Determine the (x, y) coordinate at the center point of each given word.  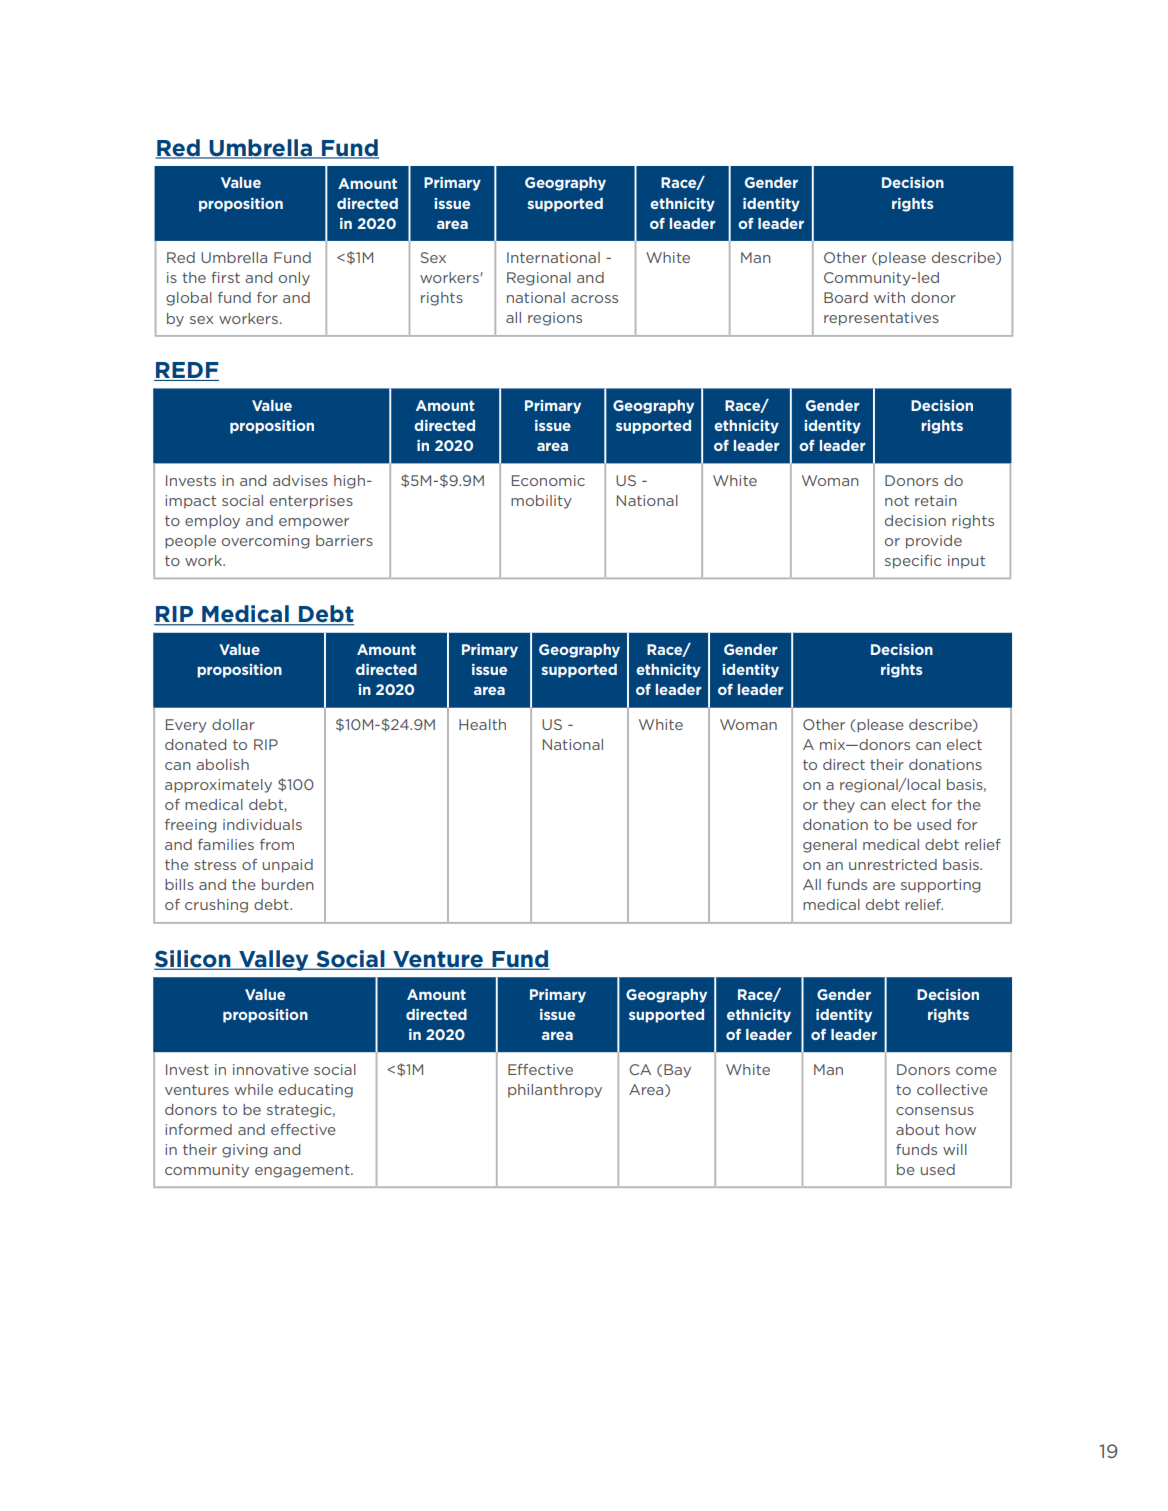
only (294, 279)
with (889, 297)
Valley (274, 960)
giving (244, 1151)
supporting (940, 886)
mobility (541, 502)
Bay (677, 1071)
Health (482, 724)
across (594, 299)
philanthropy (555, 1091)
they (839, 806)
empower (314, 523)
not (897, 501)
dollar (233, 724)
